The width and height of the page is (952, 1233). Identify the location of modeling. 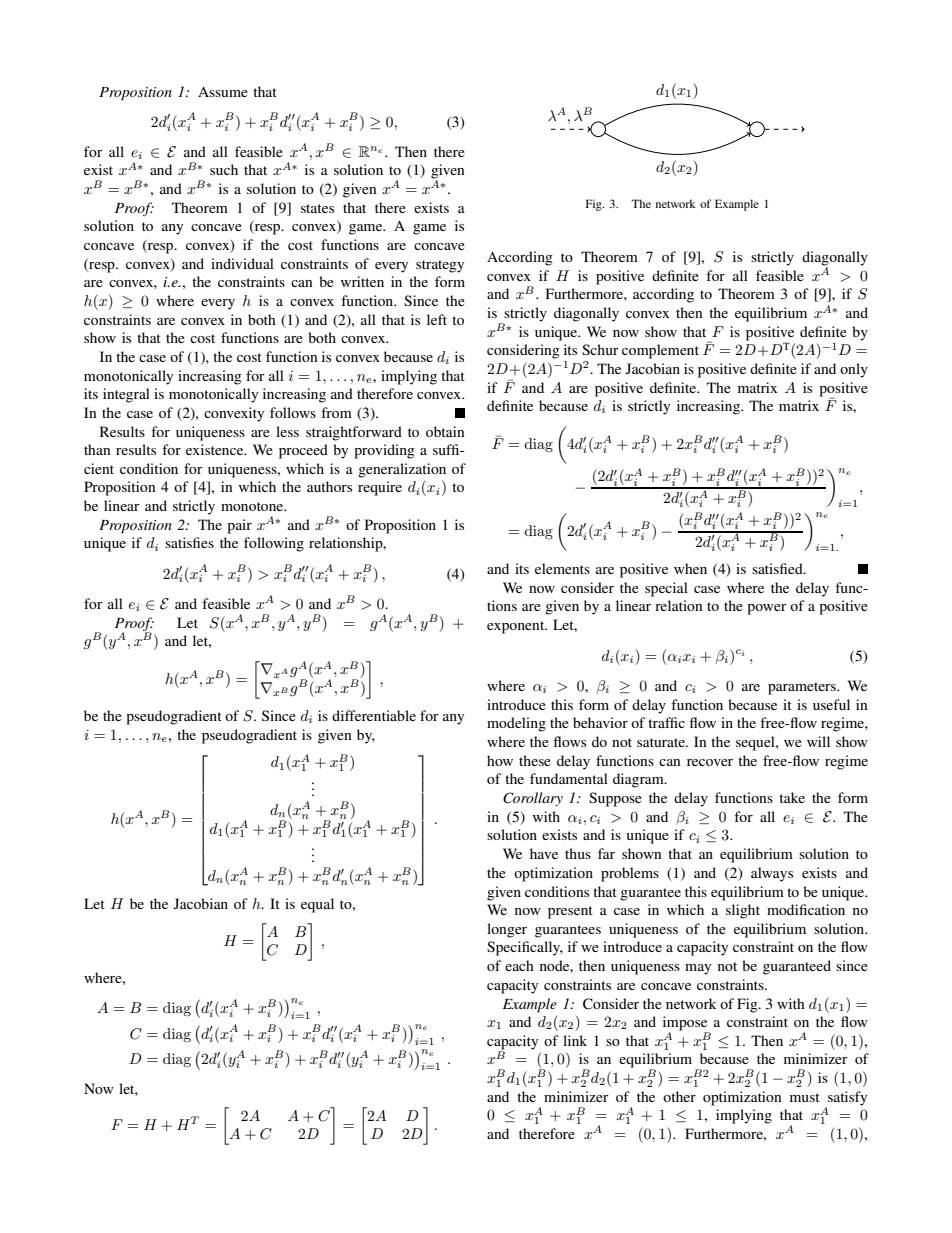
(516, 724).
